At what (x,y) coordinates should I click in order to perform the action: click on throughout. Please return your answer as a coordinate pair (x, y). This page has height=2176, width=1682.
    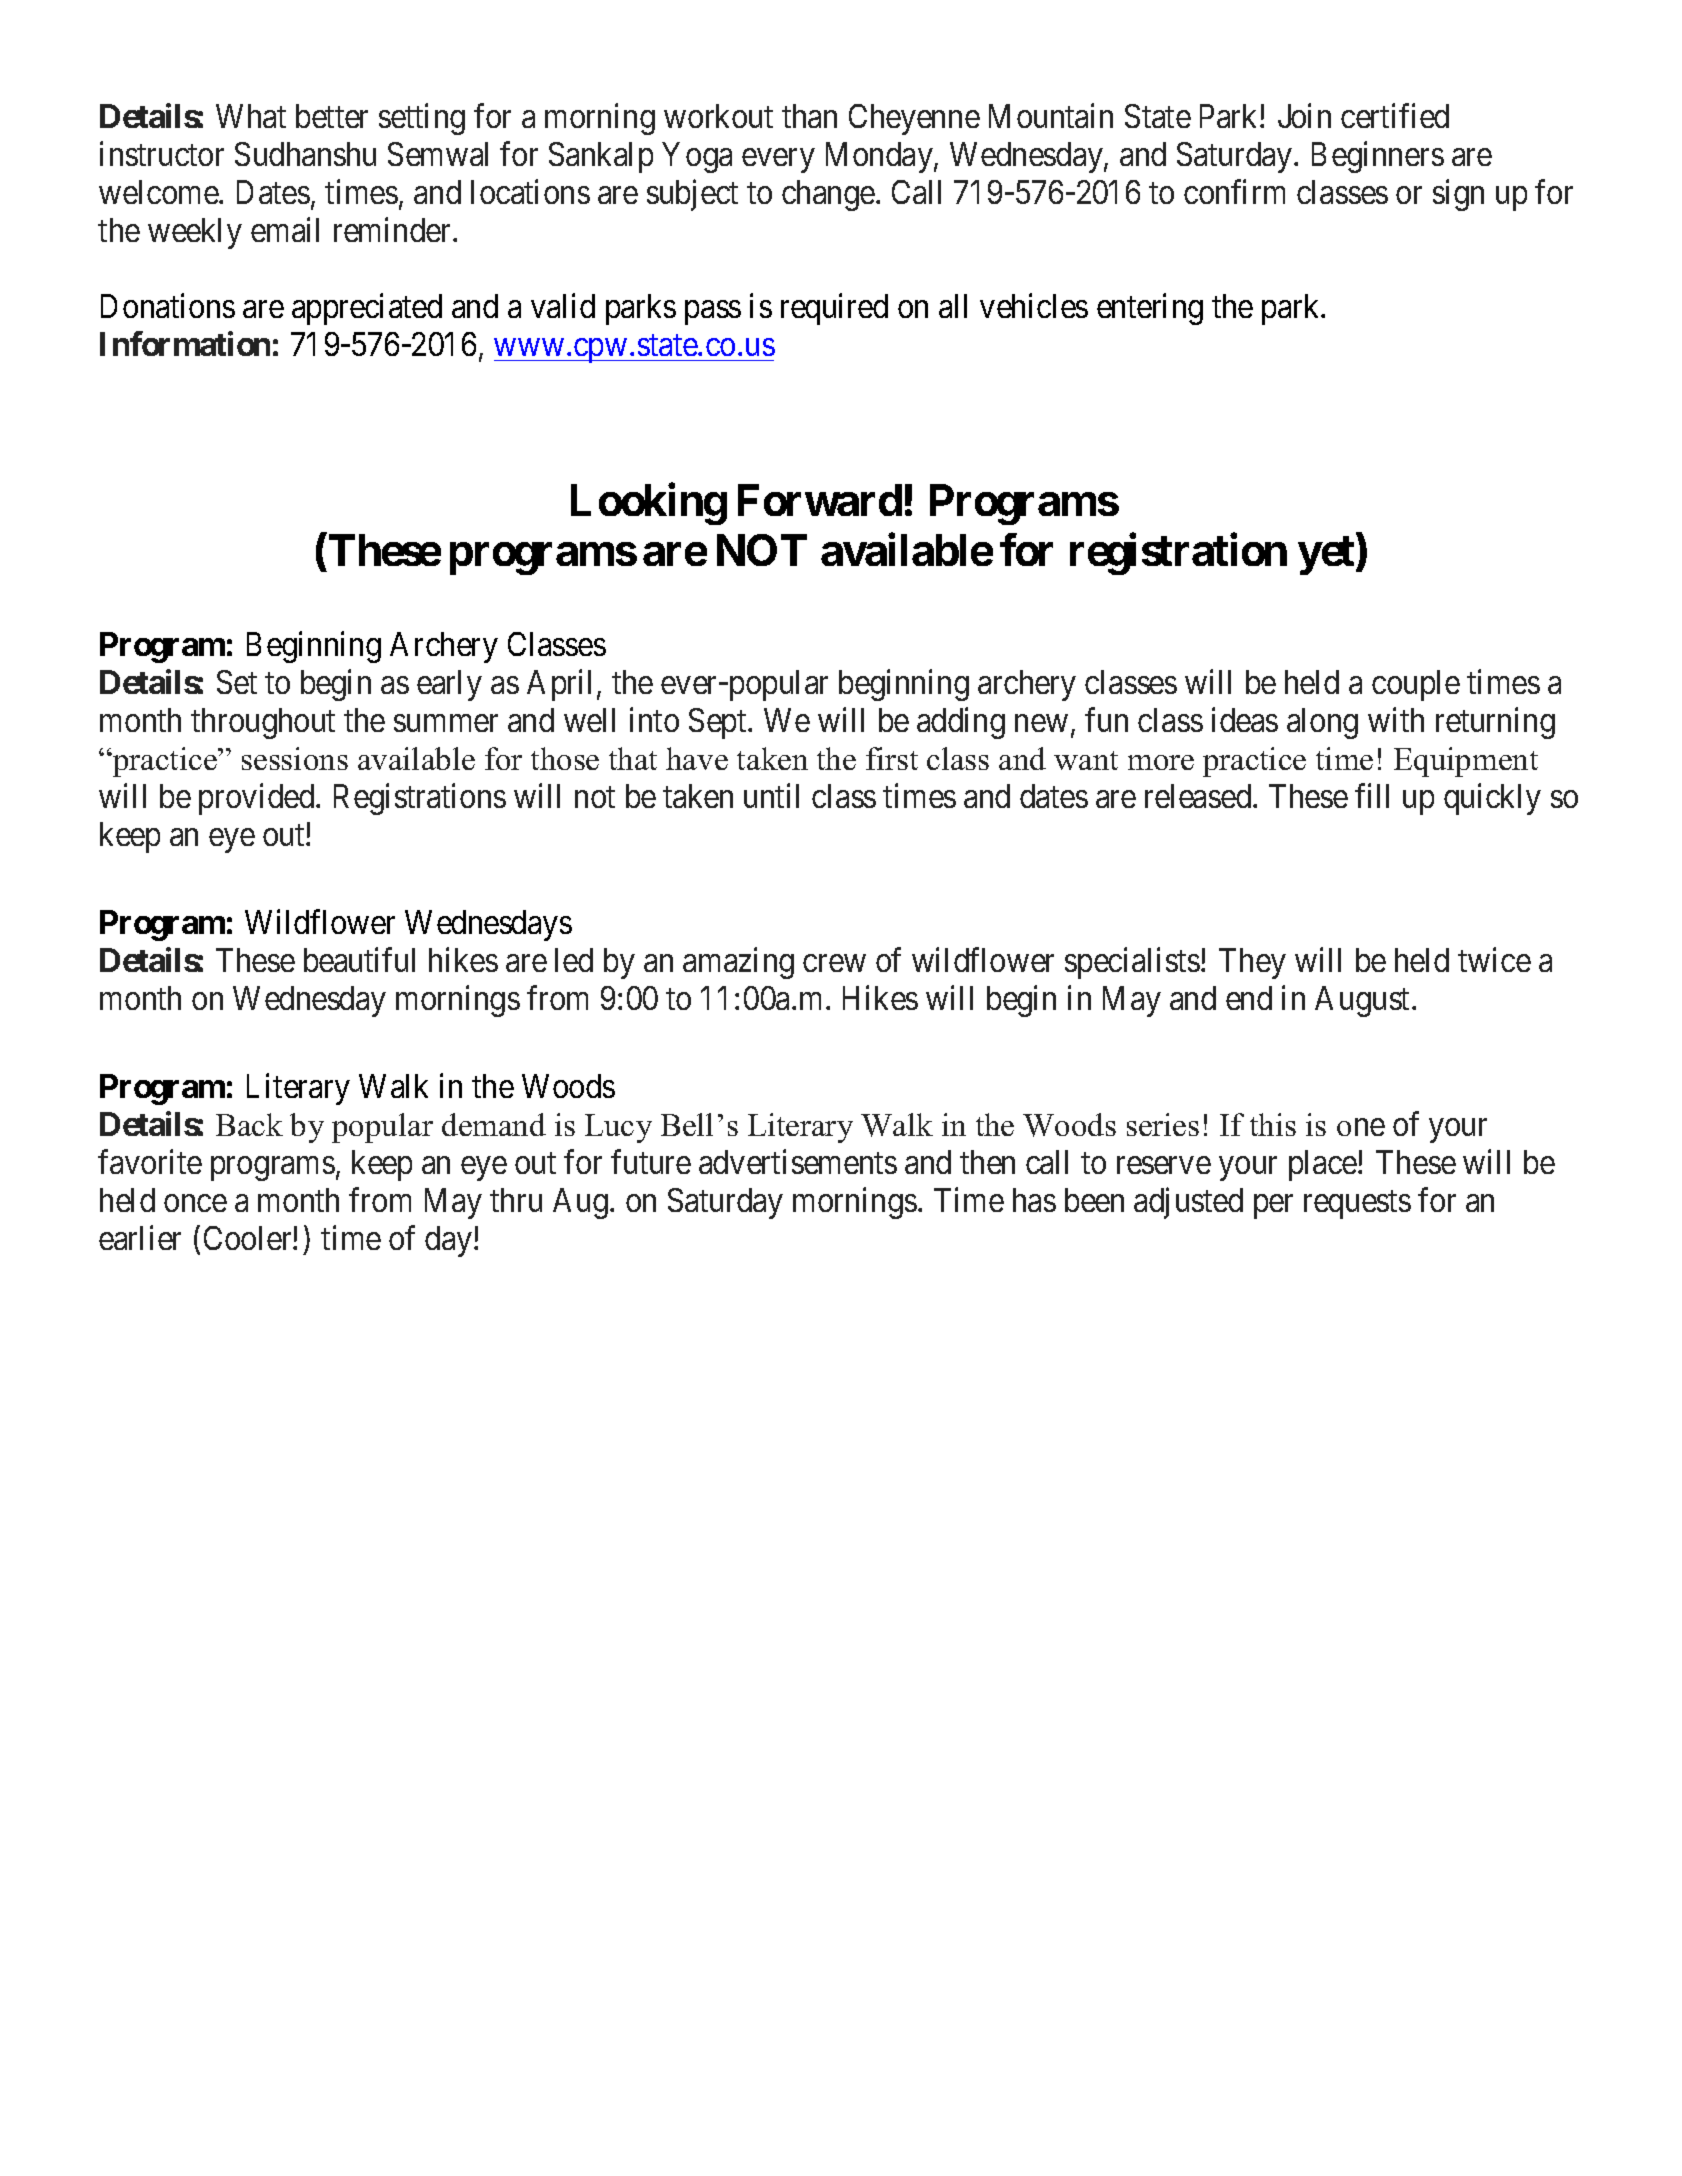
    Looking at the image, I should click on (263, 723).
